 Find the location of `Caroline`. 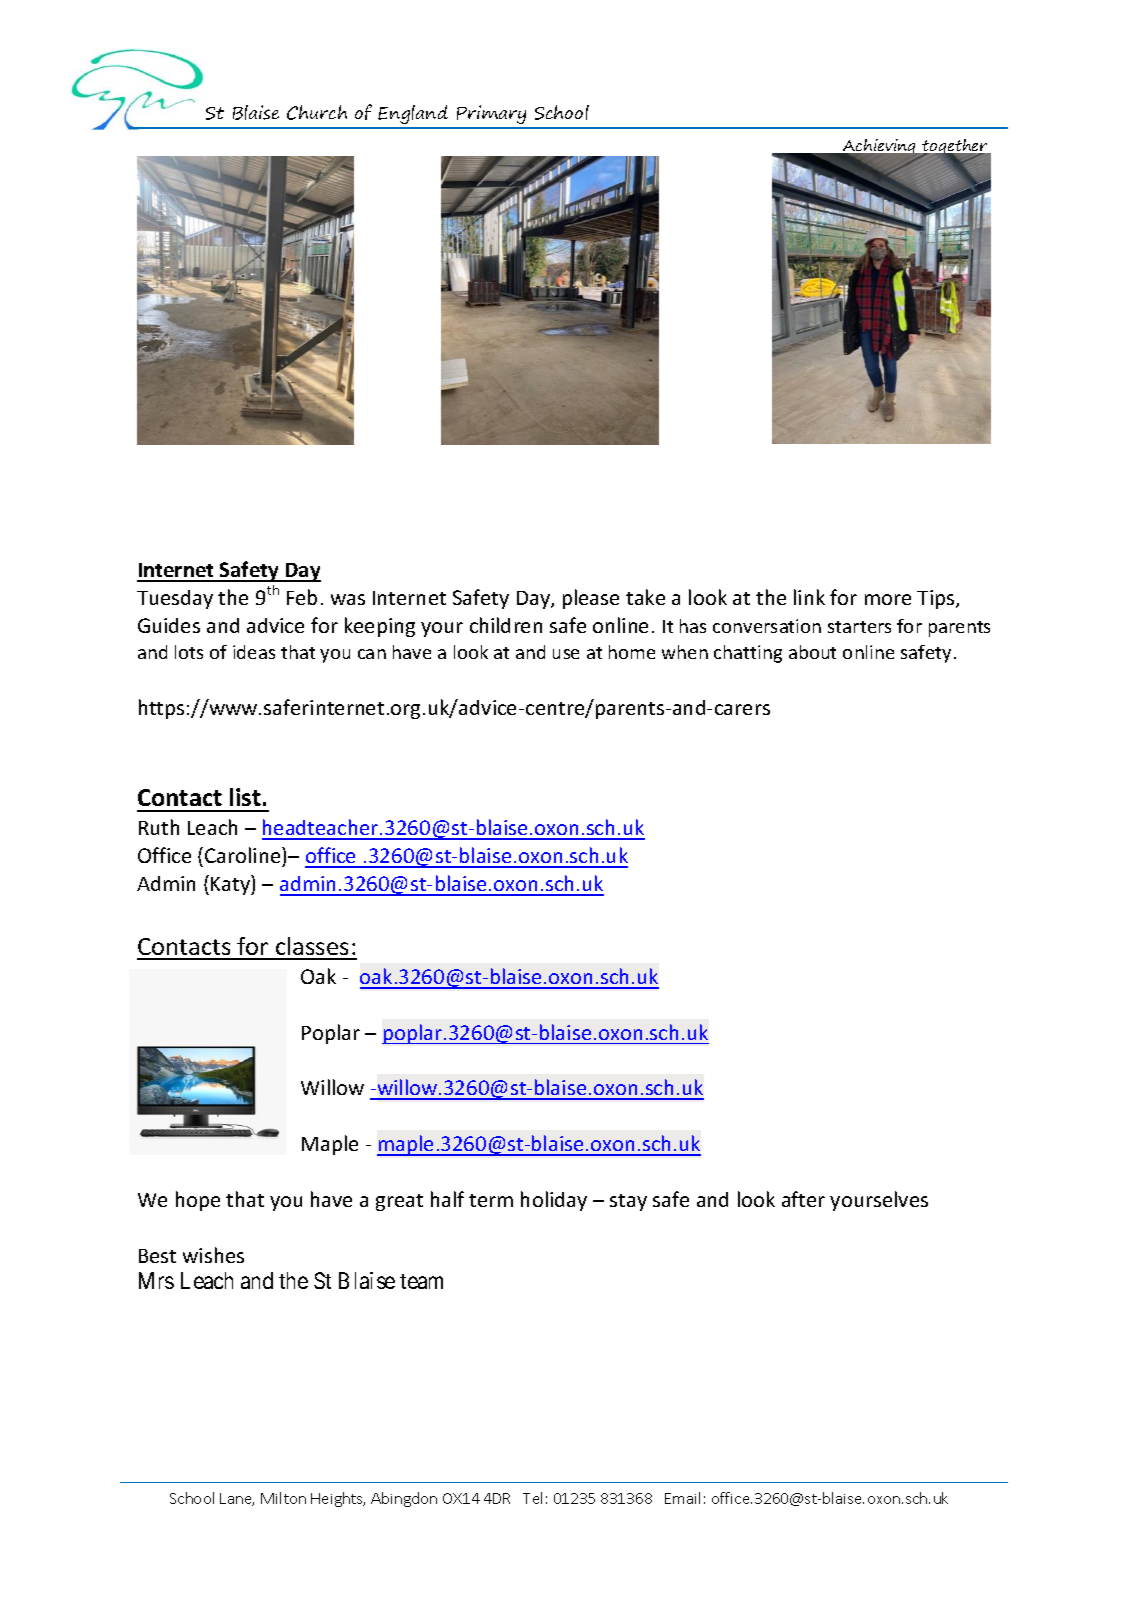

Caroline is located at coordinates (244, 855).
